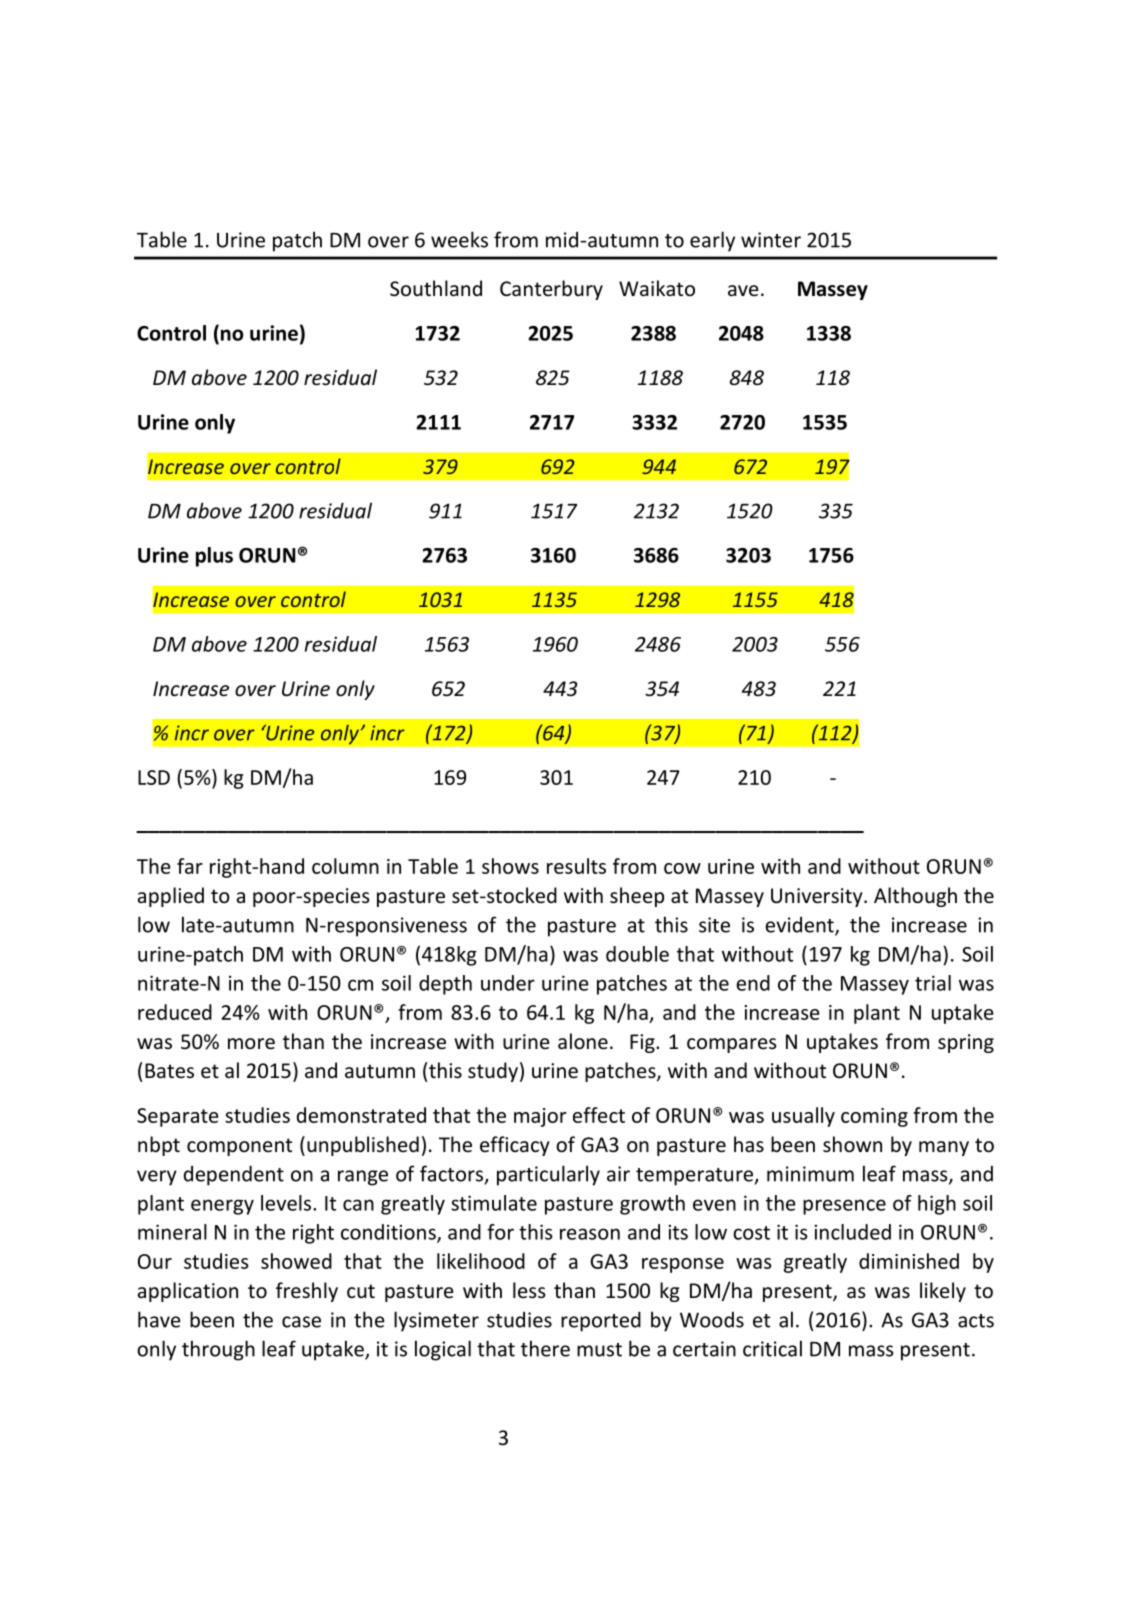  What do you see at coordinates (436, 288) in the screenshot?
I see `Southland` at bounding box center [436, 288].
